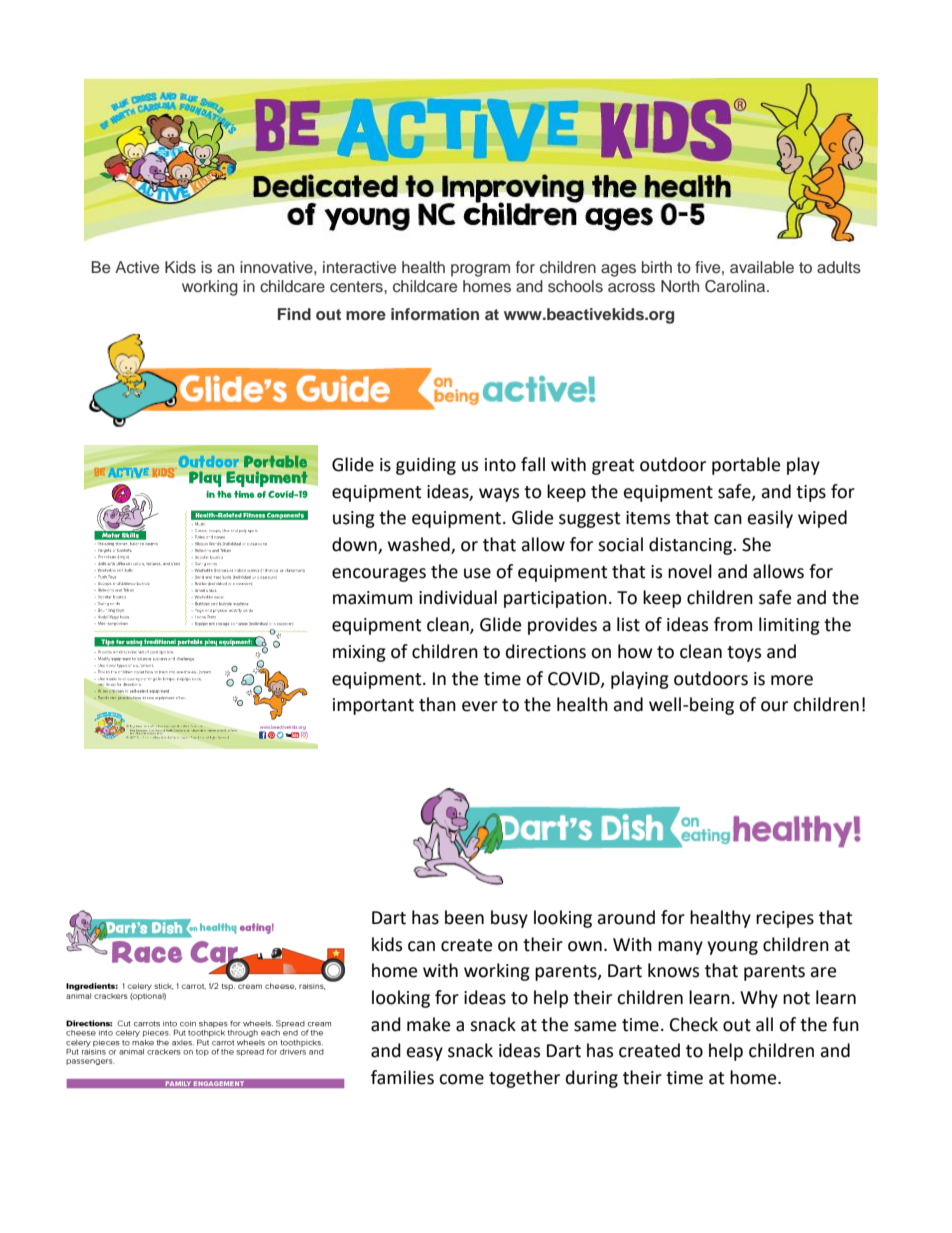 The height and width of the page is (1233, 952). What do you see at coordinates (402, 1077) in the page?
I see `families` at bounding box center [402, 1077].
